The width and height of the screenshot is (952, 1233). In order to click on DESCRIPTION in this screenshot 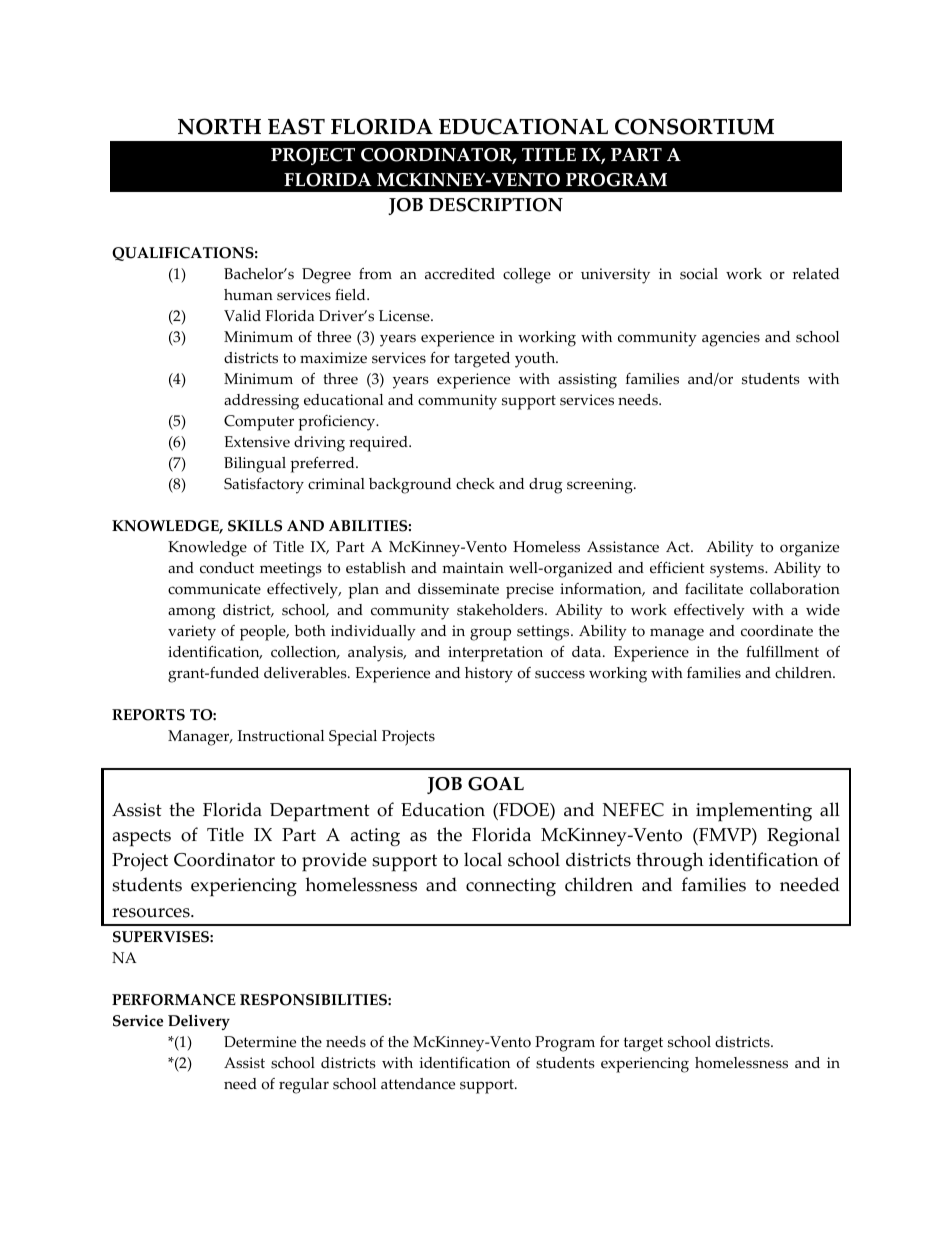, I will do `click(496, 205)`.
